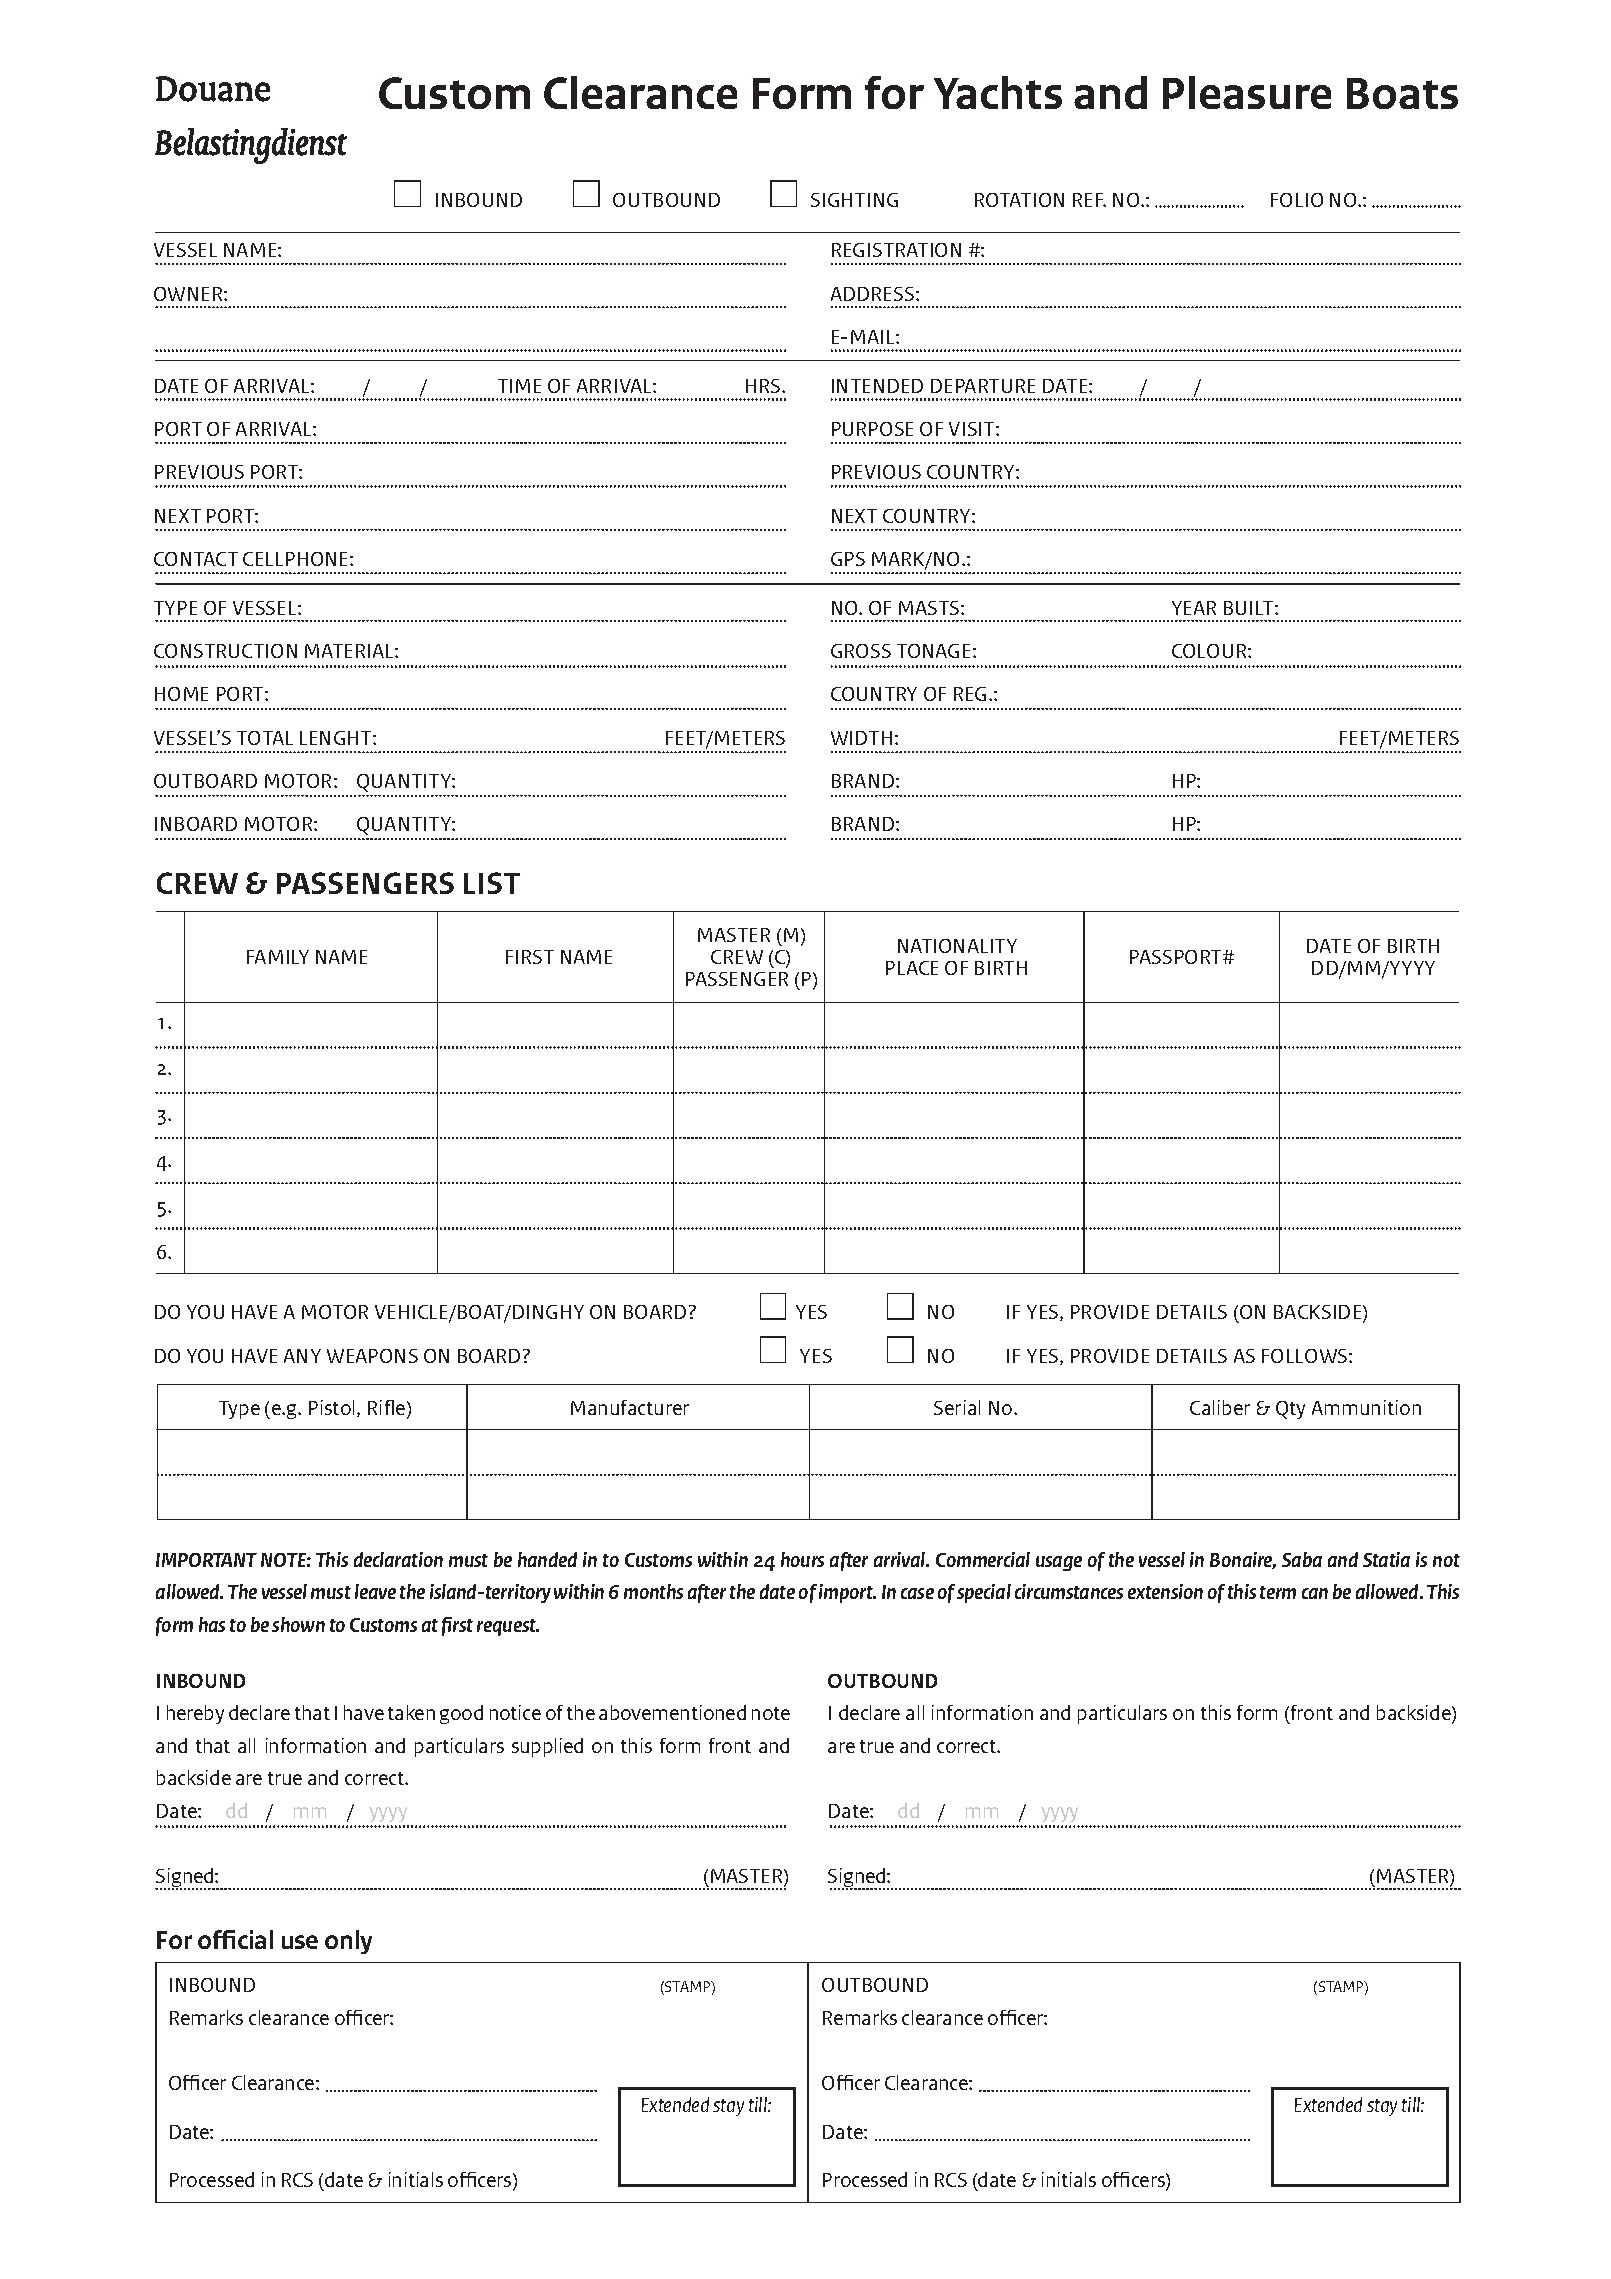  Describe the element at coordinates (196, 559) in the image. I see `Contact` at that location.
